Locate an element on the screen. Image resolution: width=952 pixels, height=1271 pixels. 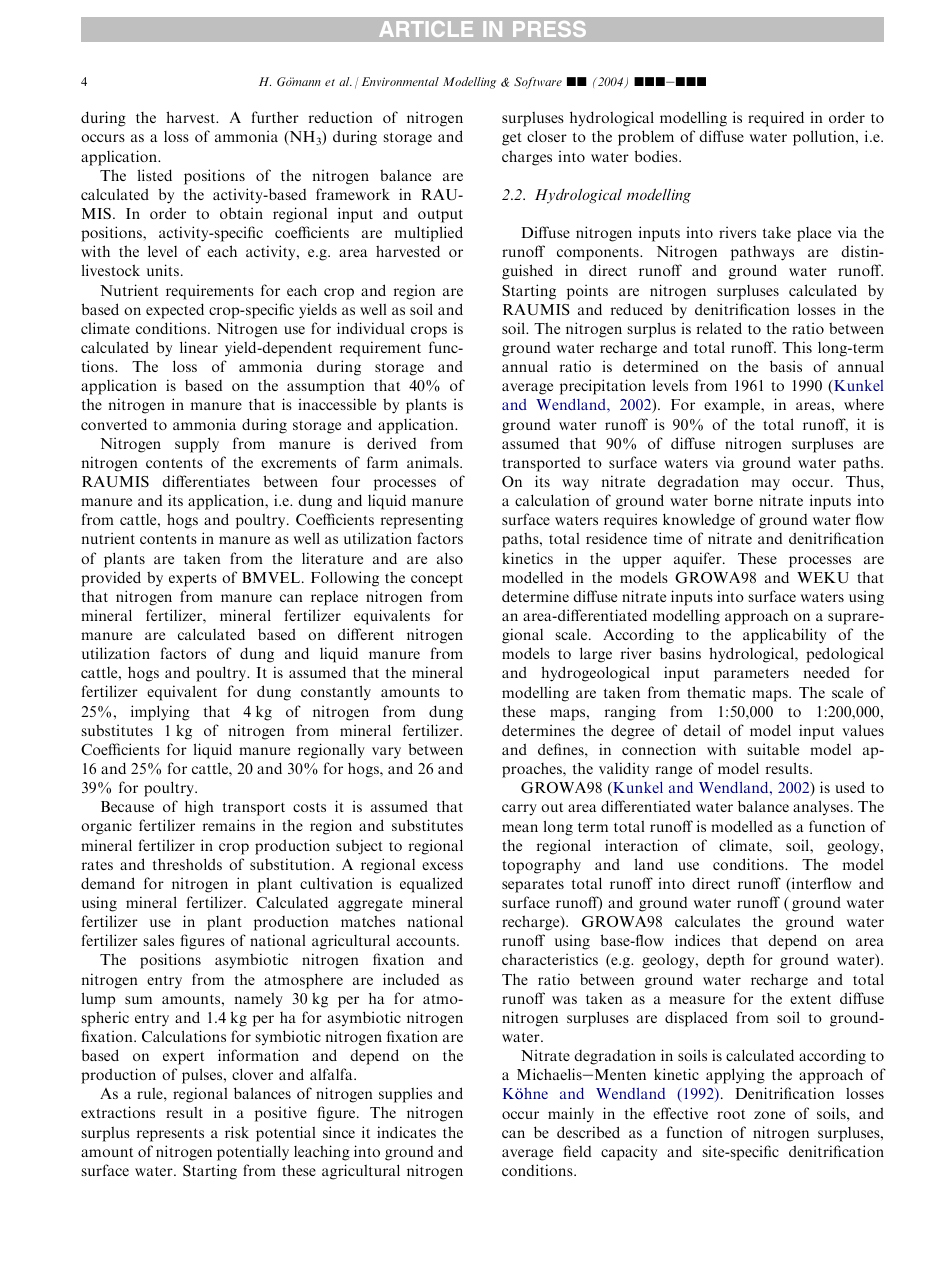
supply is located at coordinates (197, 445).
